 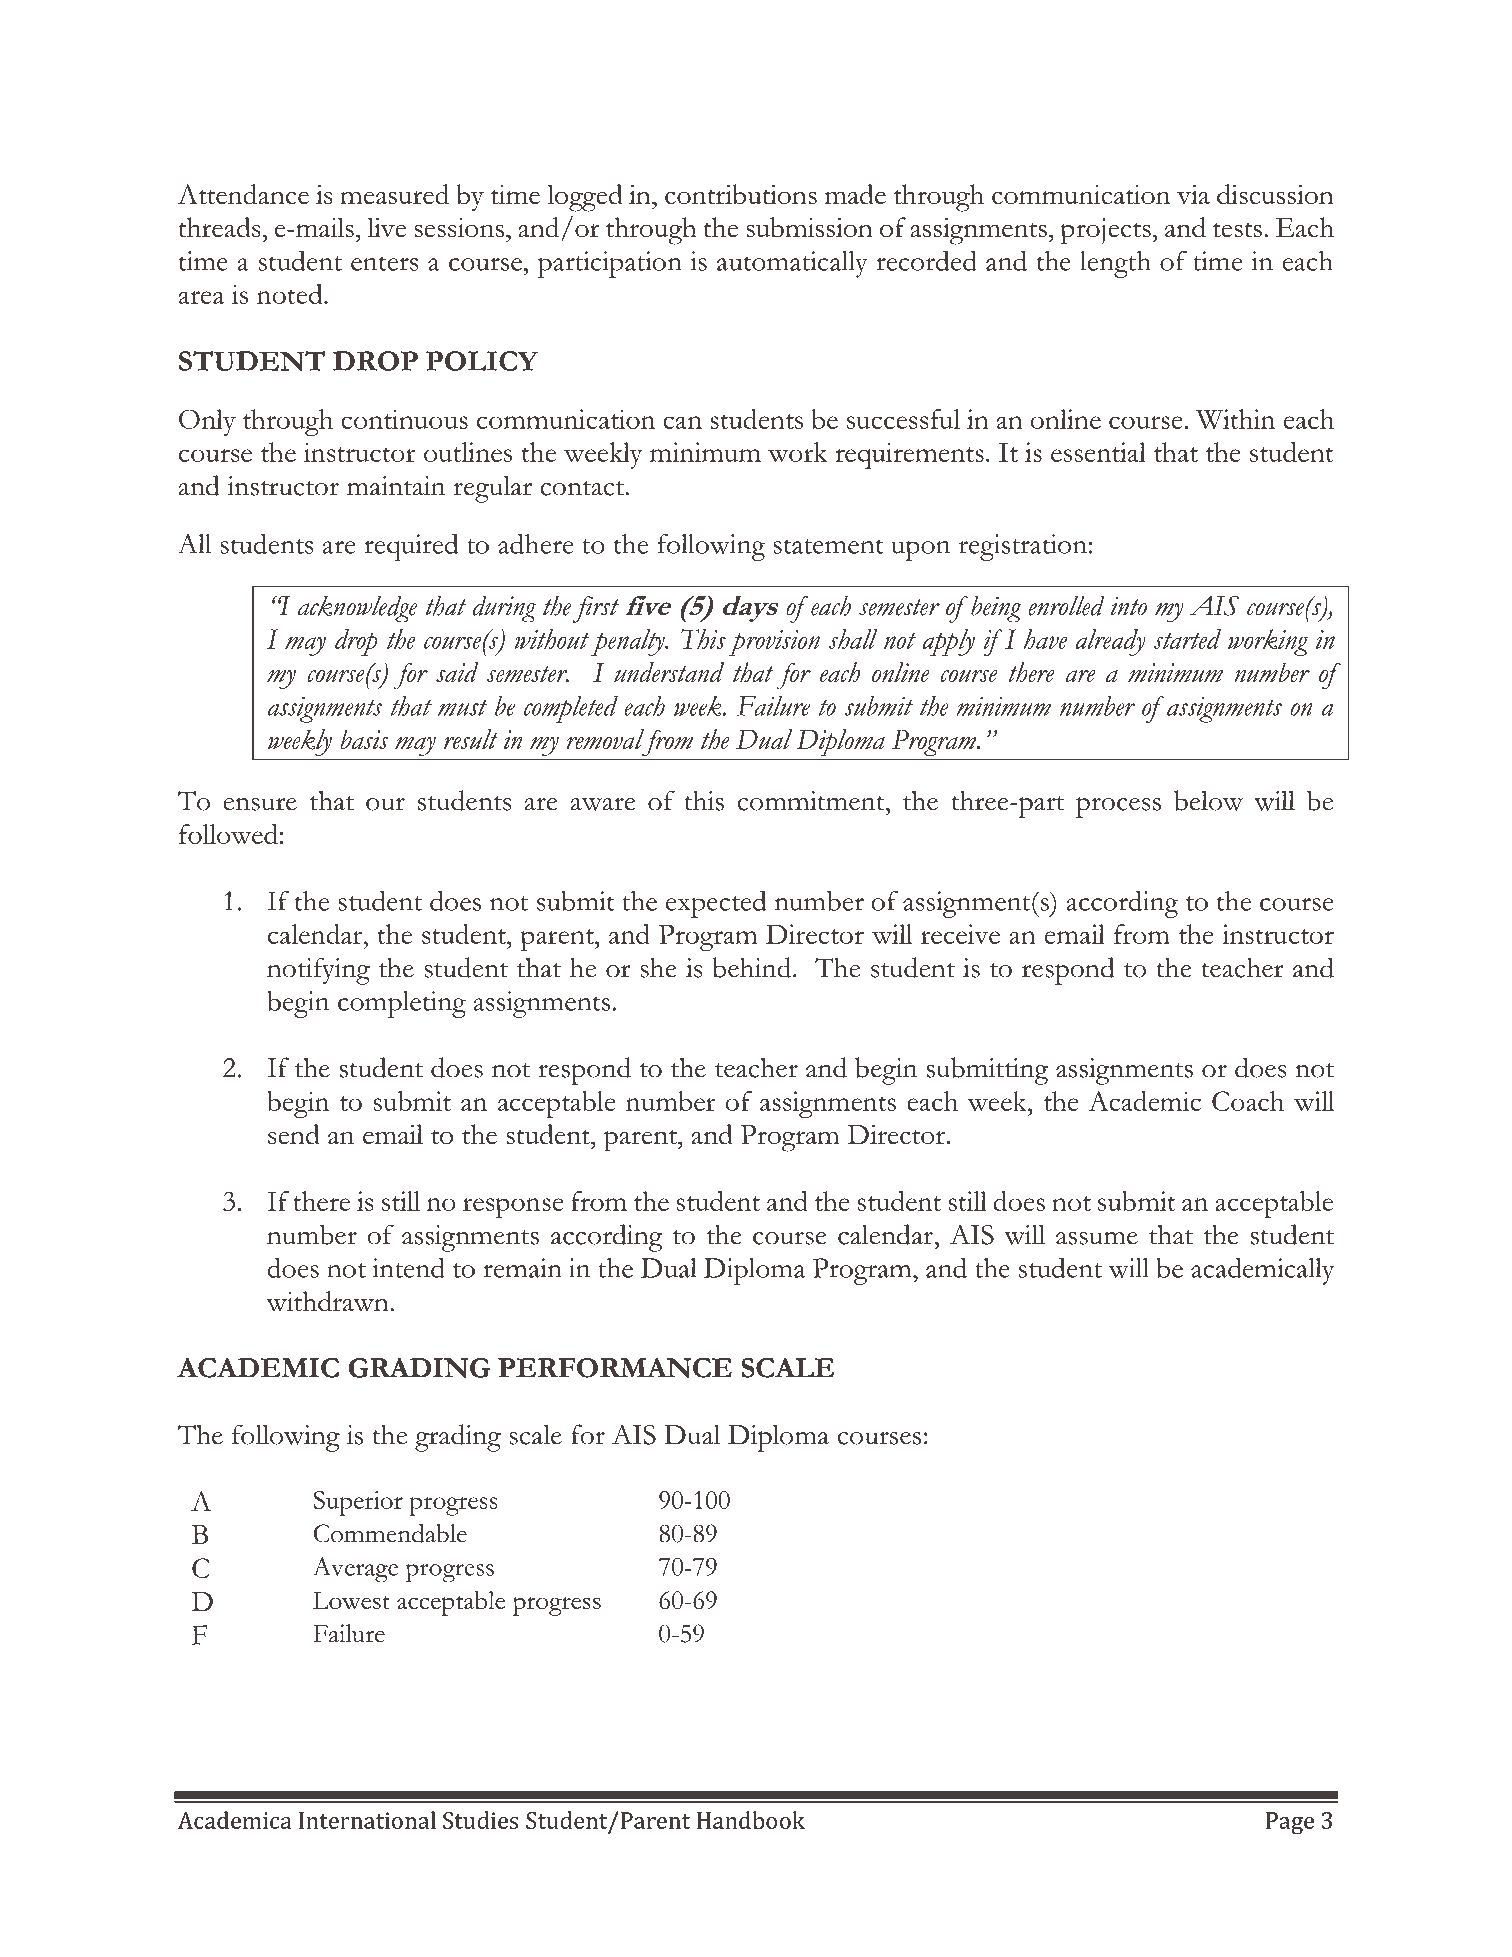 I want to click on length, so click(x=1115, y=264).
